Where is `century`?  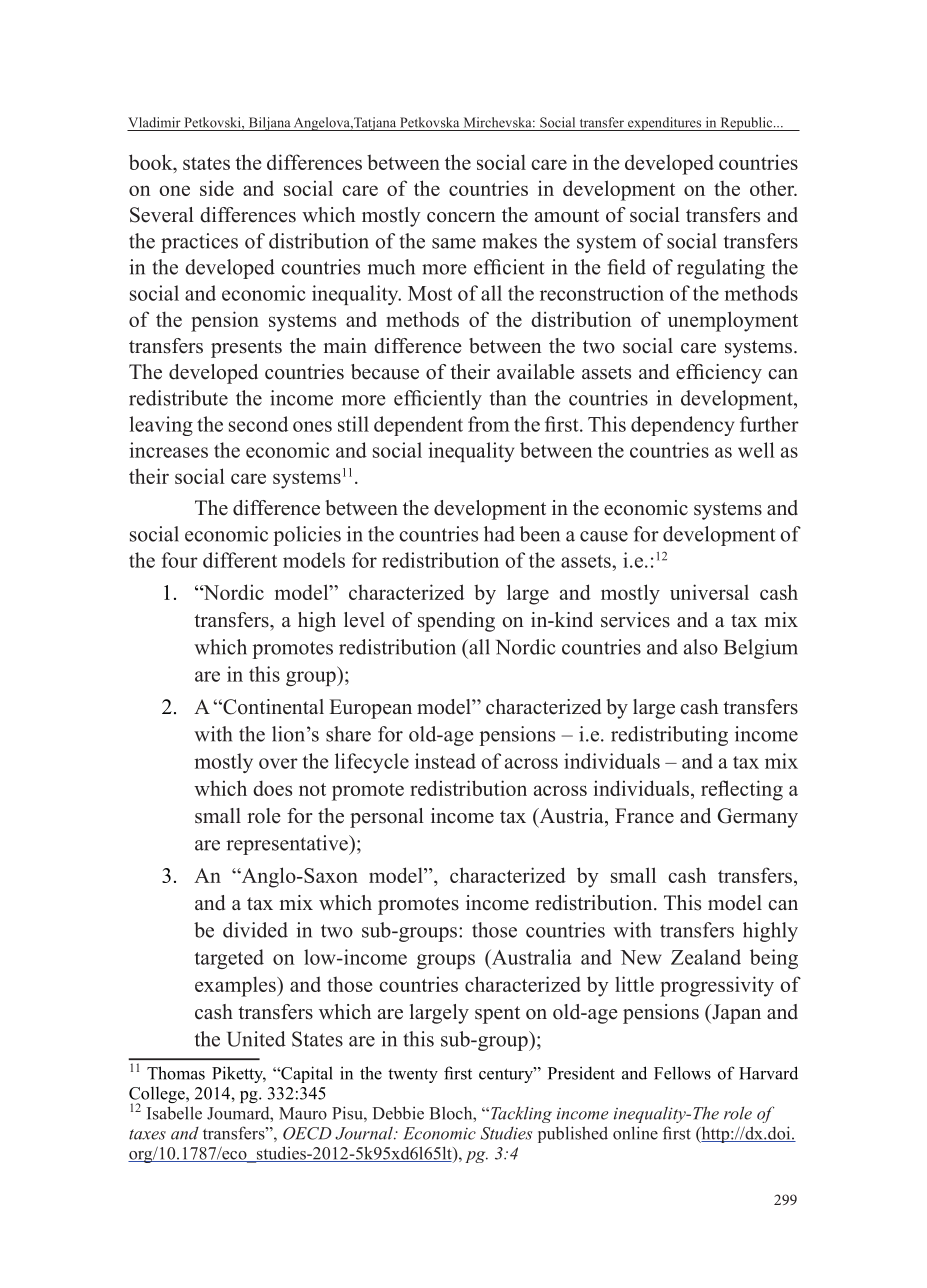
century is located at coordinates (507, 1075).
